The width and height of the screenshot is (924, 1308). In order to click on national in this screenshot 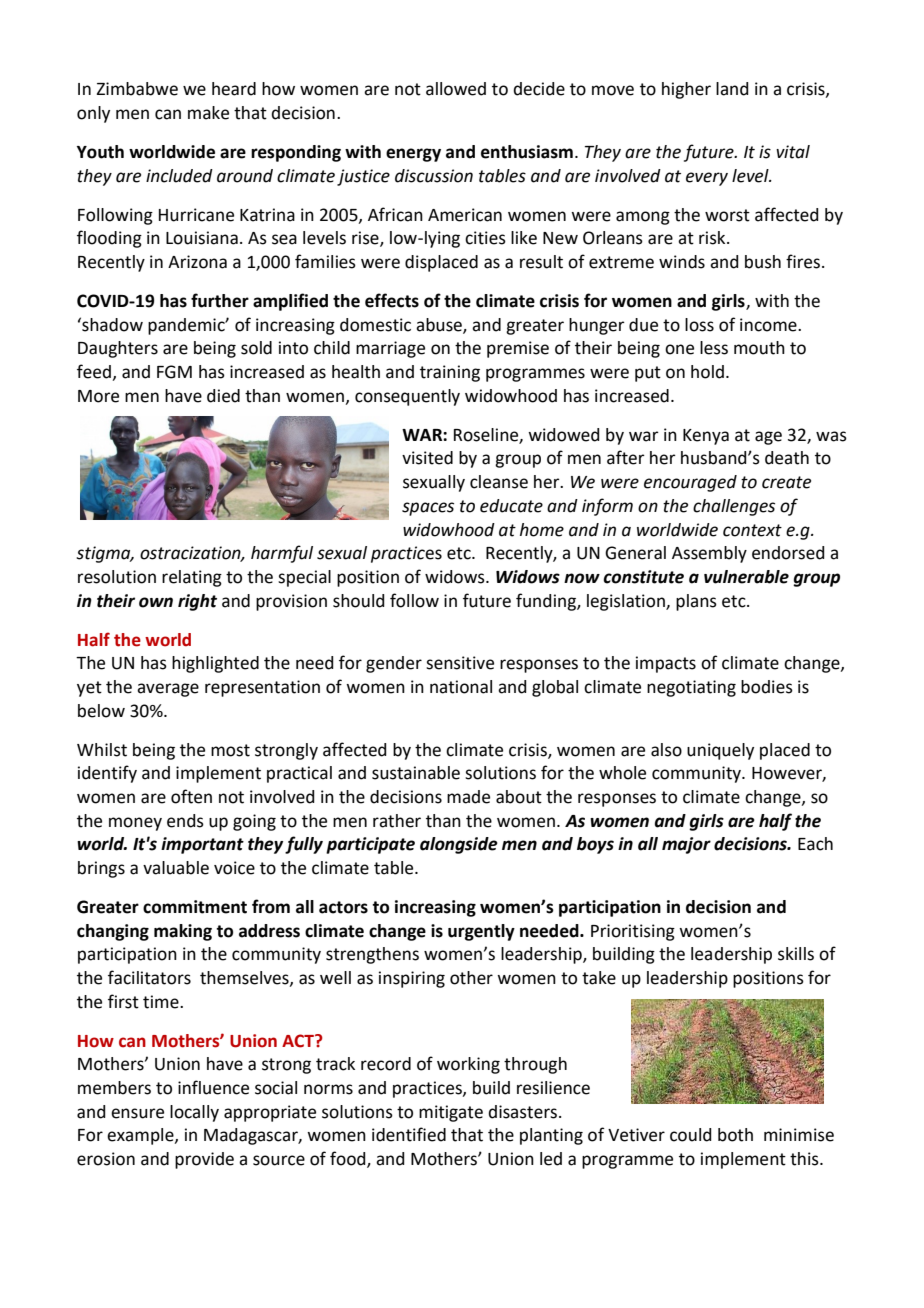, I will do `click(461, 687)`.
